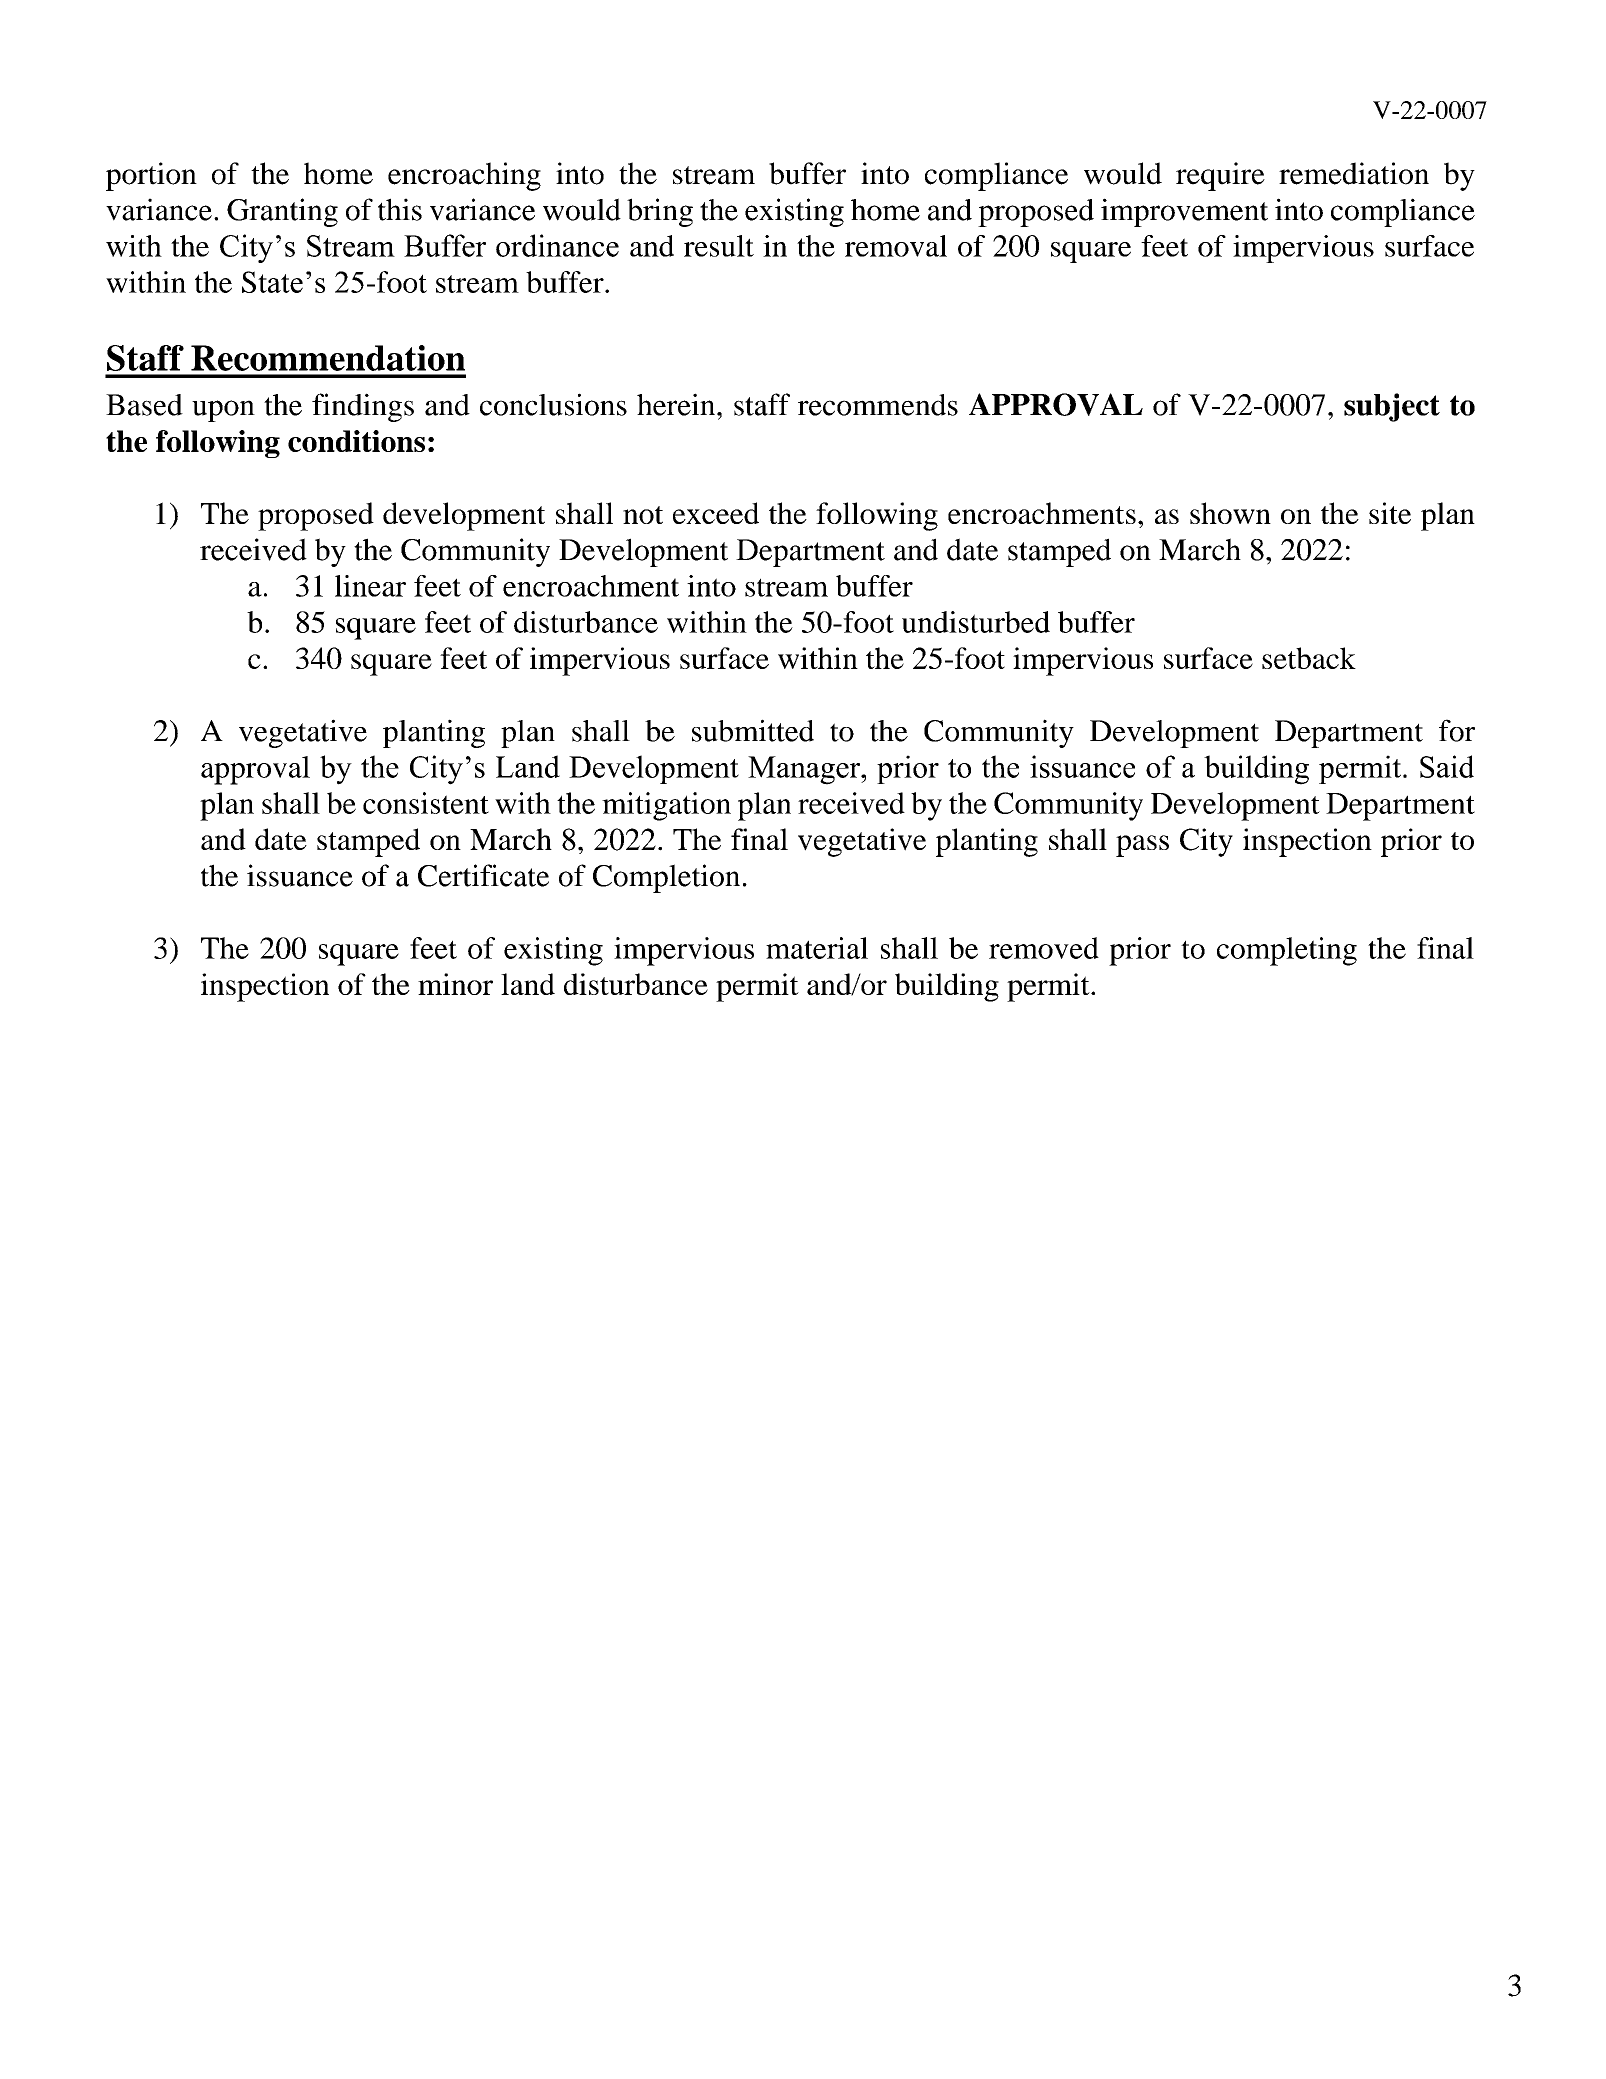  What do you see at coordinates (976, 622) in the page?
I see `undisturbed` at bounding box center [976, 622].
